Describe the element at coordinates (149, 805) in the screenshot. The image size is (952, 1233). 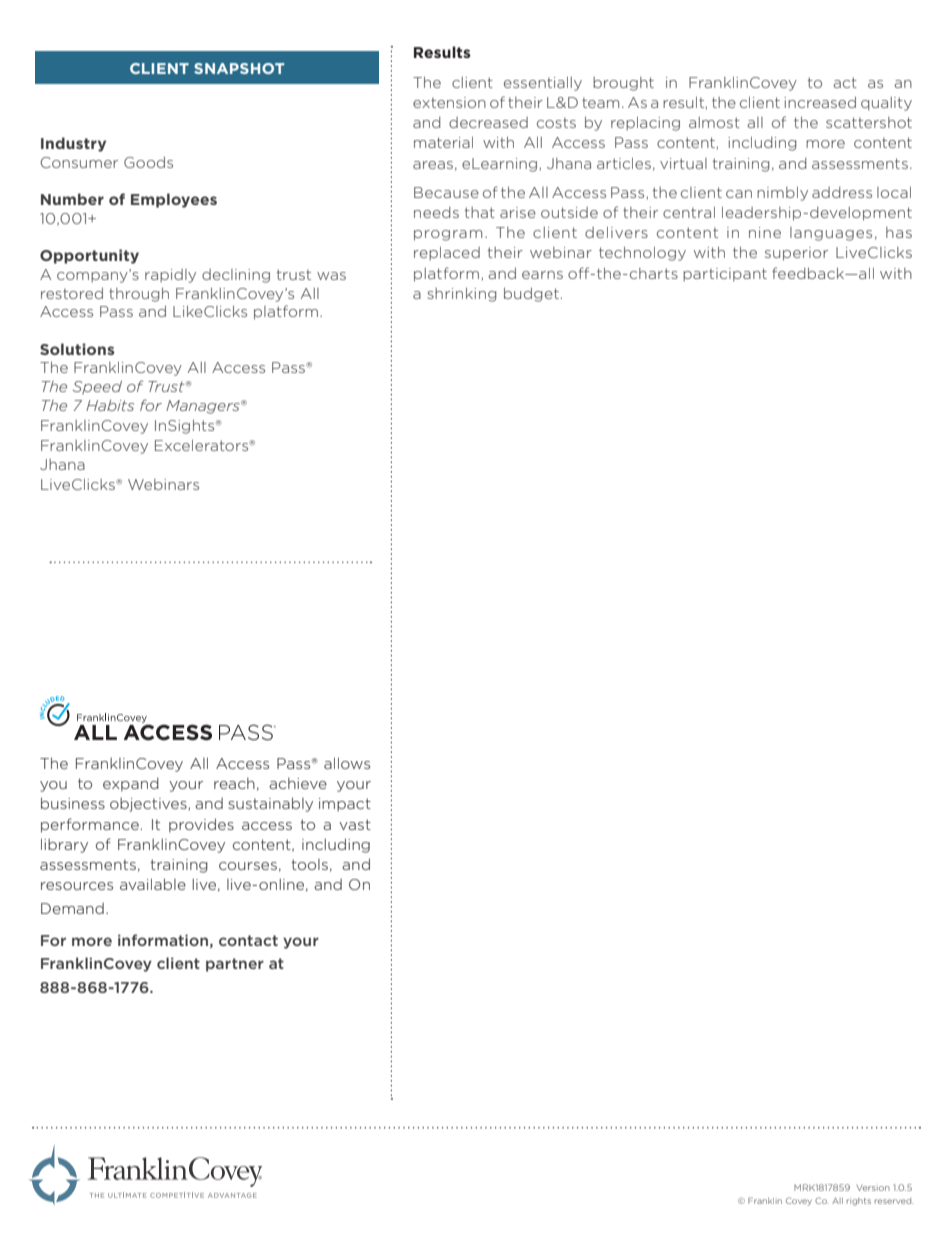
I see `objectives` at that location.
